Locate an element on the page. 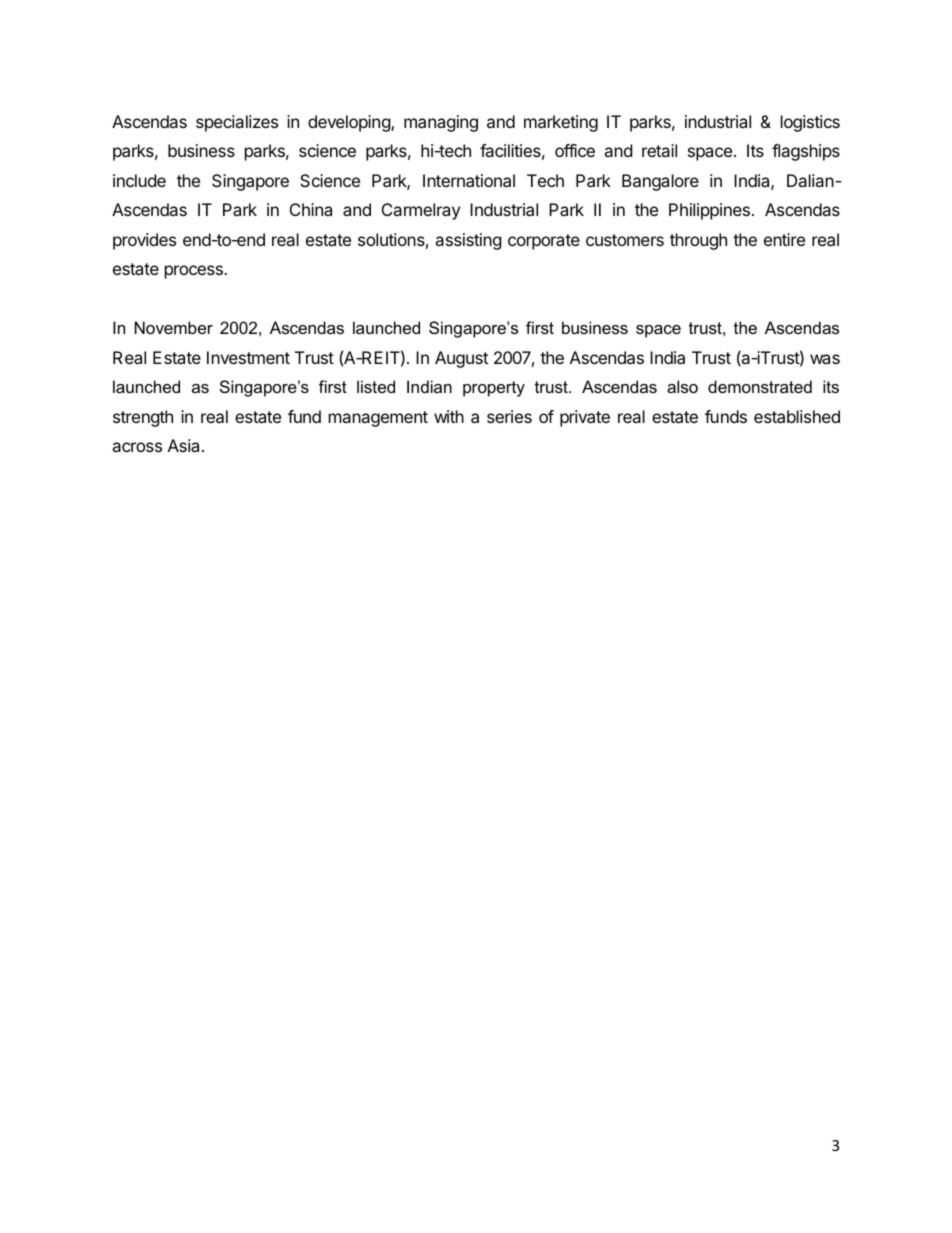  through is located at coordinates (698, 241).
